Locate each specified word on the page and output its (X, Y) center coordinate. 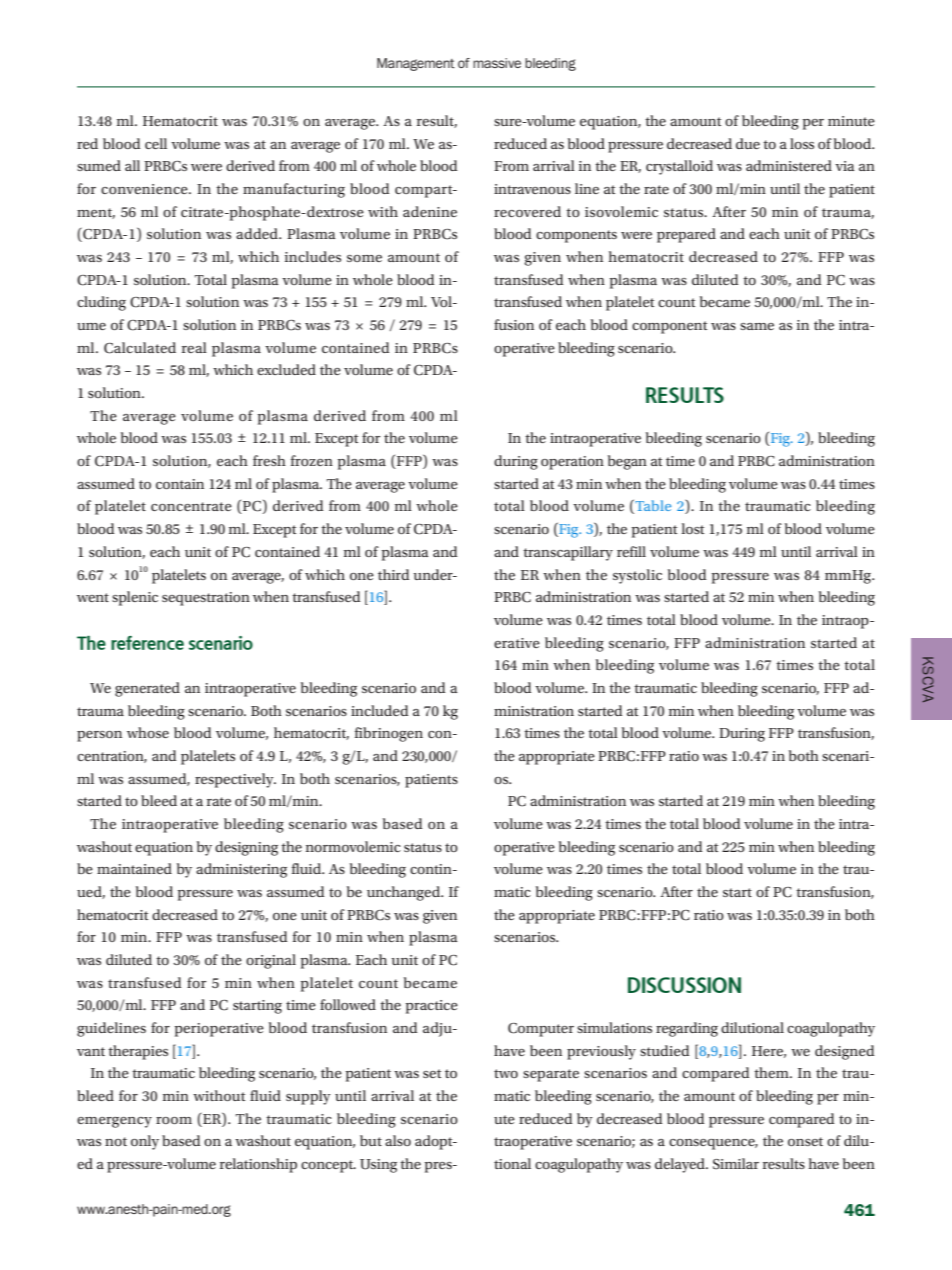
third (393, 574)
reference (147, 643)
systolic (637, 576)
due (748, 143)
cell (156, 143)
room (174, 1120)
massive (497, 63)
